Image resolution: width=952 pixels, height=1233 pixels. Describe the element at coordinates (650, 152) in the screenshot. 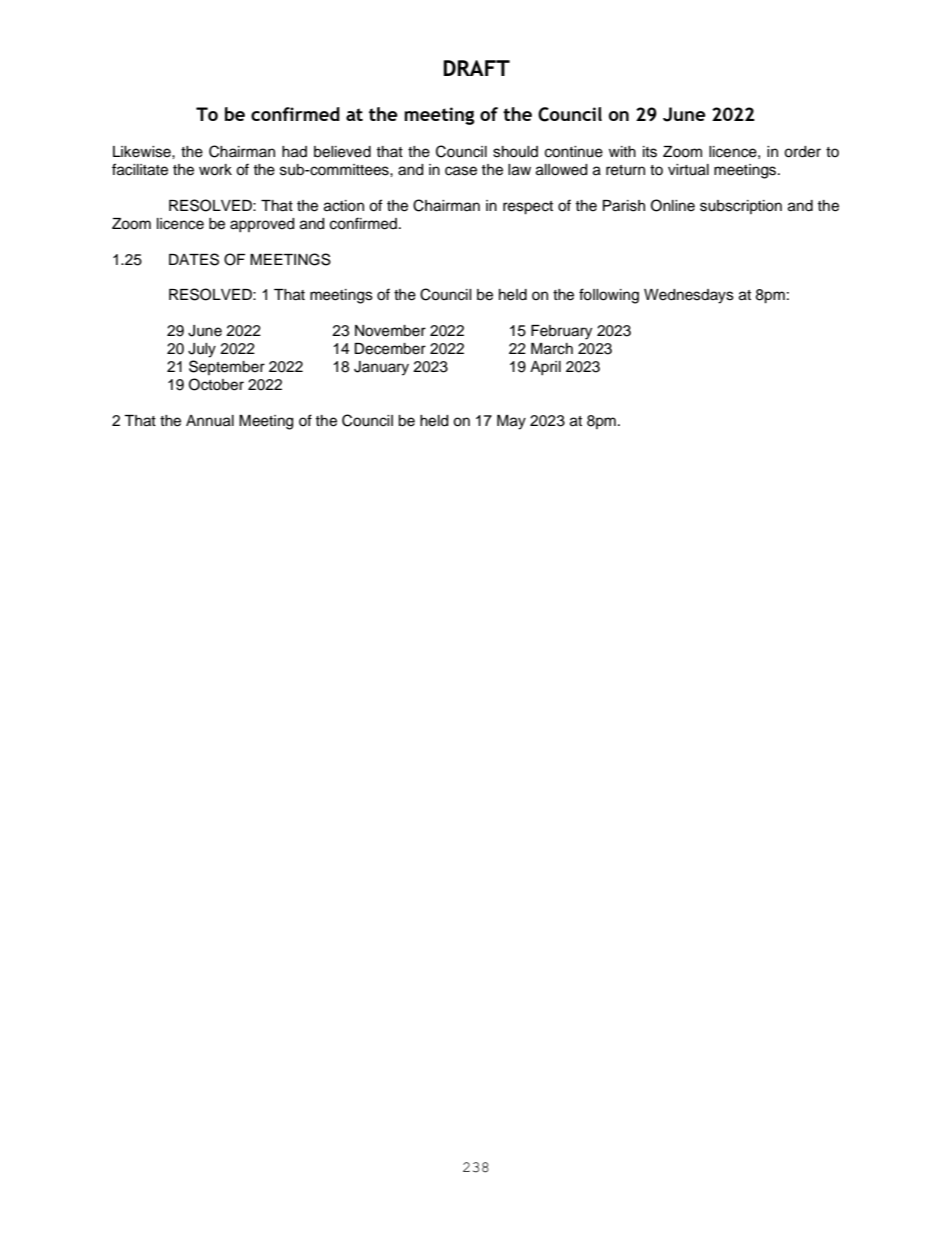

I see `its` at that location.
